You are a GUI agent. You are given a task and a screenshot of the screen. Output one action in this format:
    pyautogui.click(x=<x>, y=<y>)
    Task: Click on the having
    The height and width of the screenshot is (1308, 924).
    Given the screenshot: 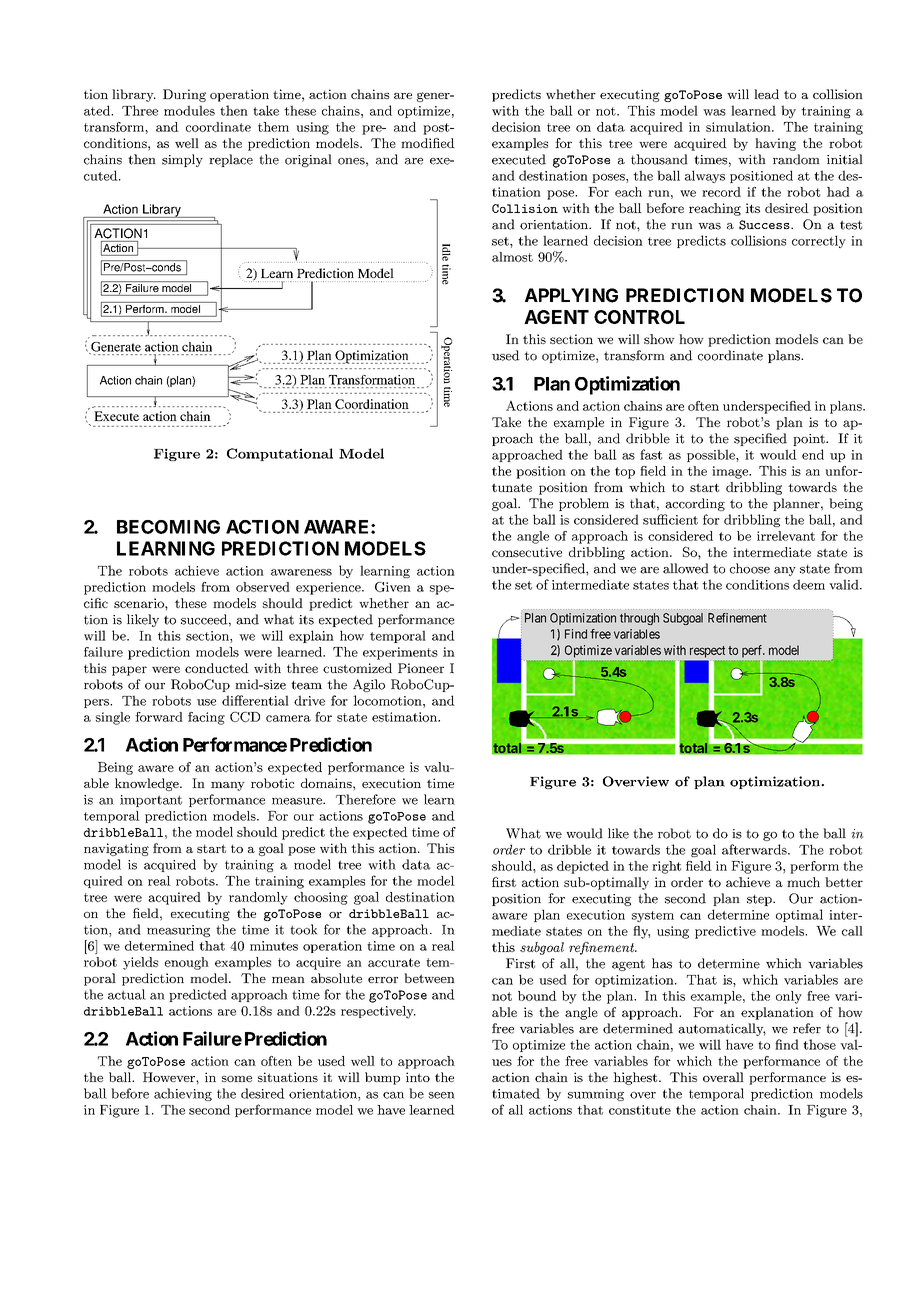 What is the action you would take?
    pyautogui.click(x=775, y=144)
